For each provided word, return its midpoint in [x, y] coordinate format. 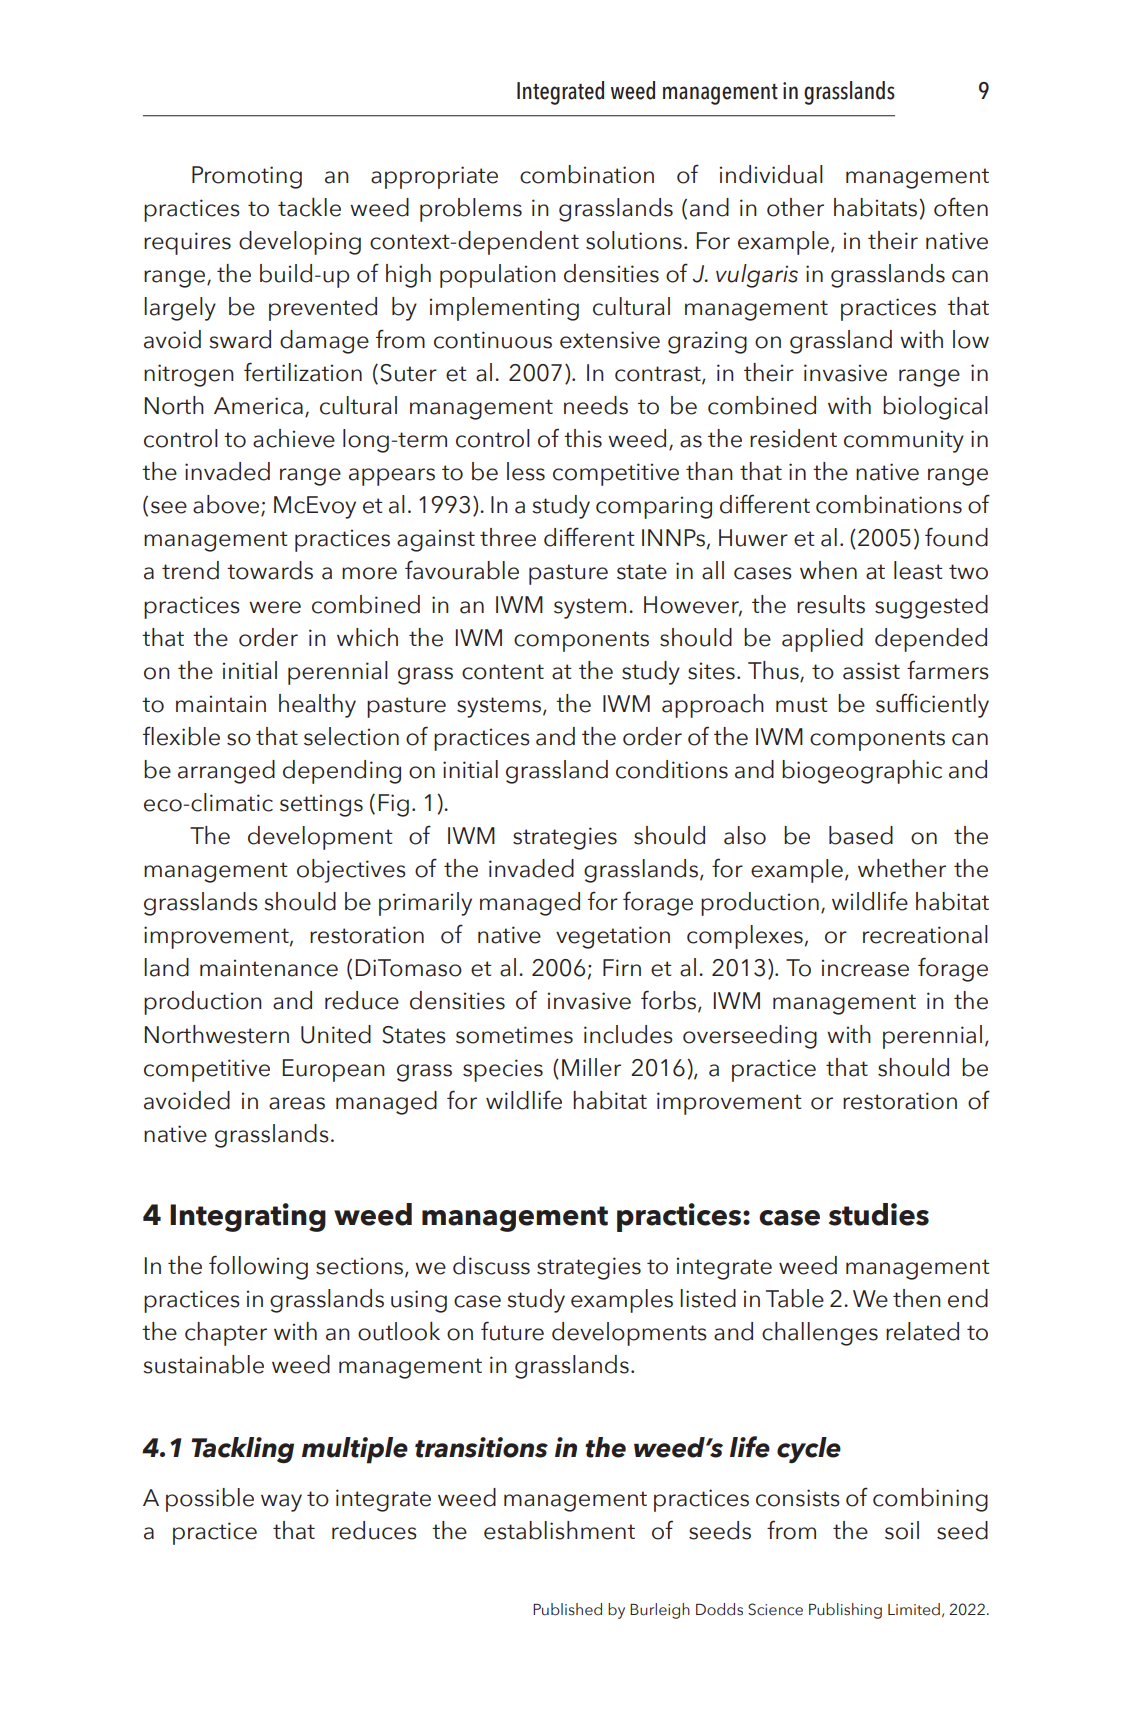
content [503, 672]
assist [871, 671]
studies [879, 1214]
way [281, 1503]
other [795, 207]
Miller [591, 1067]
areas [297, 1103]
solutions [634, 240]
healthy [317, 706]
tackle [309, 207]
